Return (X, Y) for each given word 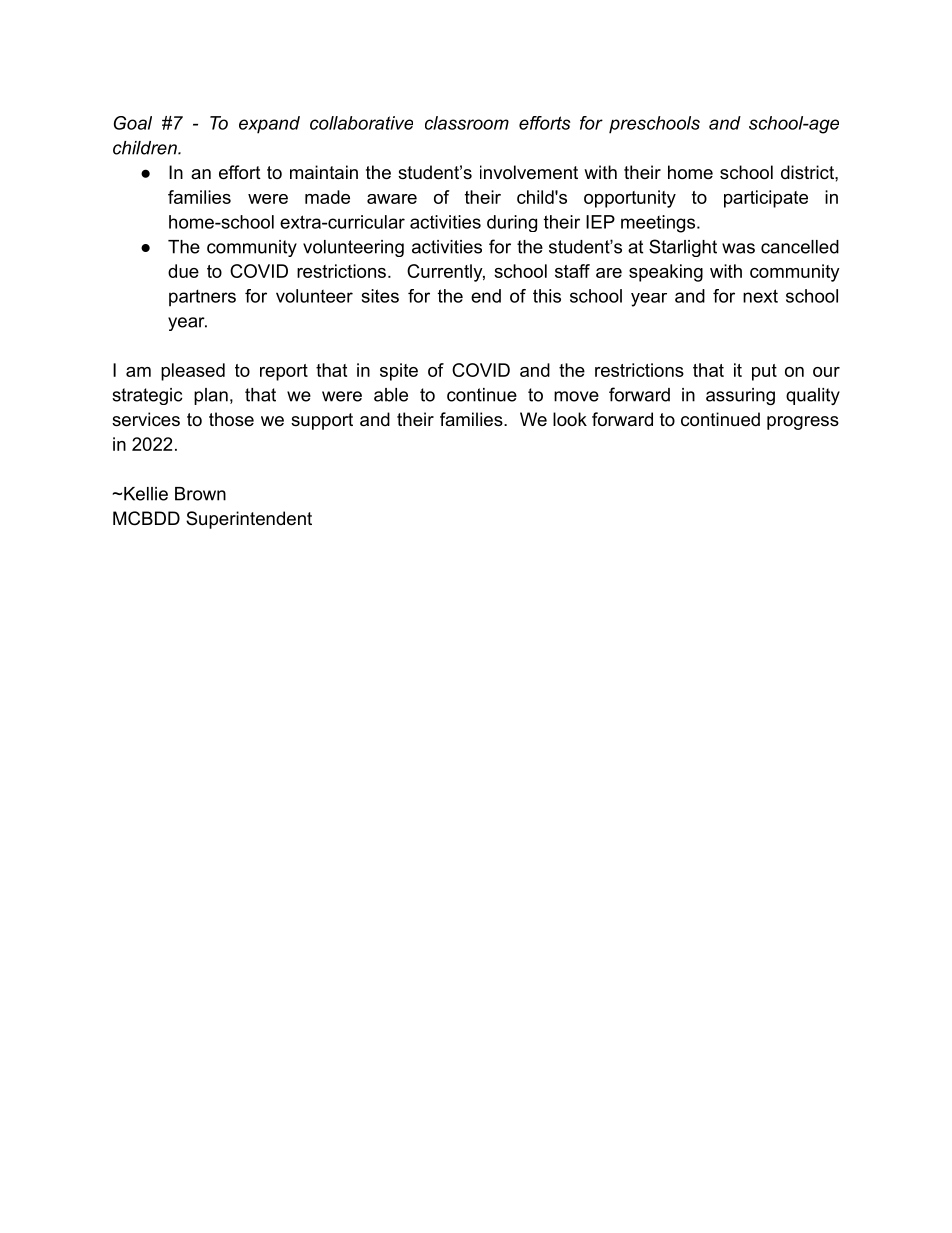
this (547, 296)
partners (202, 298)
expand (269, 125)
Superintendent (249, 520)
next (760, 296)
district (808, 172)
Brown (200, 494)
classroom (467, 123)
